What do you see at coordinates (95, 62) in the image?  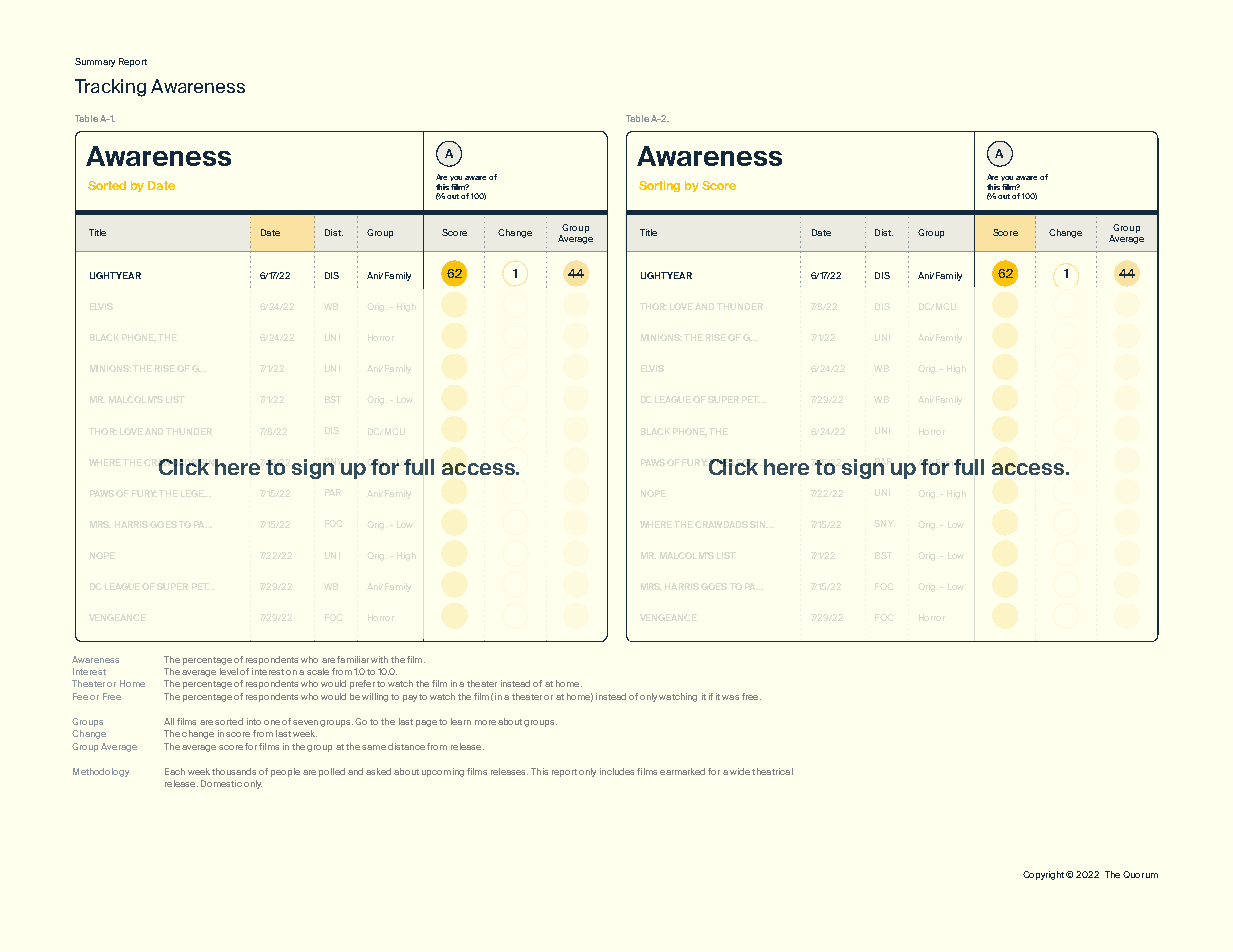 I see `Summary` at bounding box center [95, 62].
